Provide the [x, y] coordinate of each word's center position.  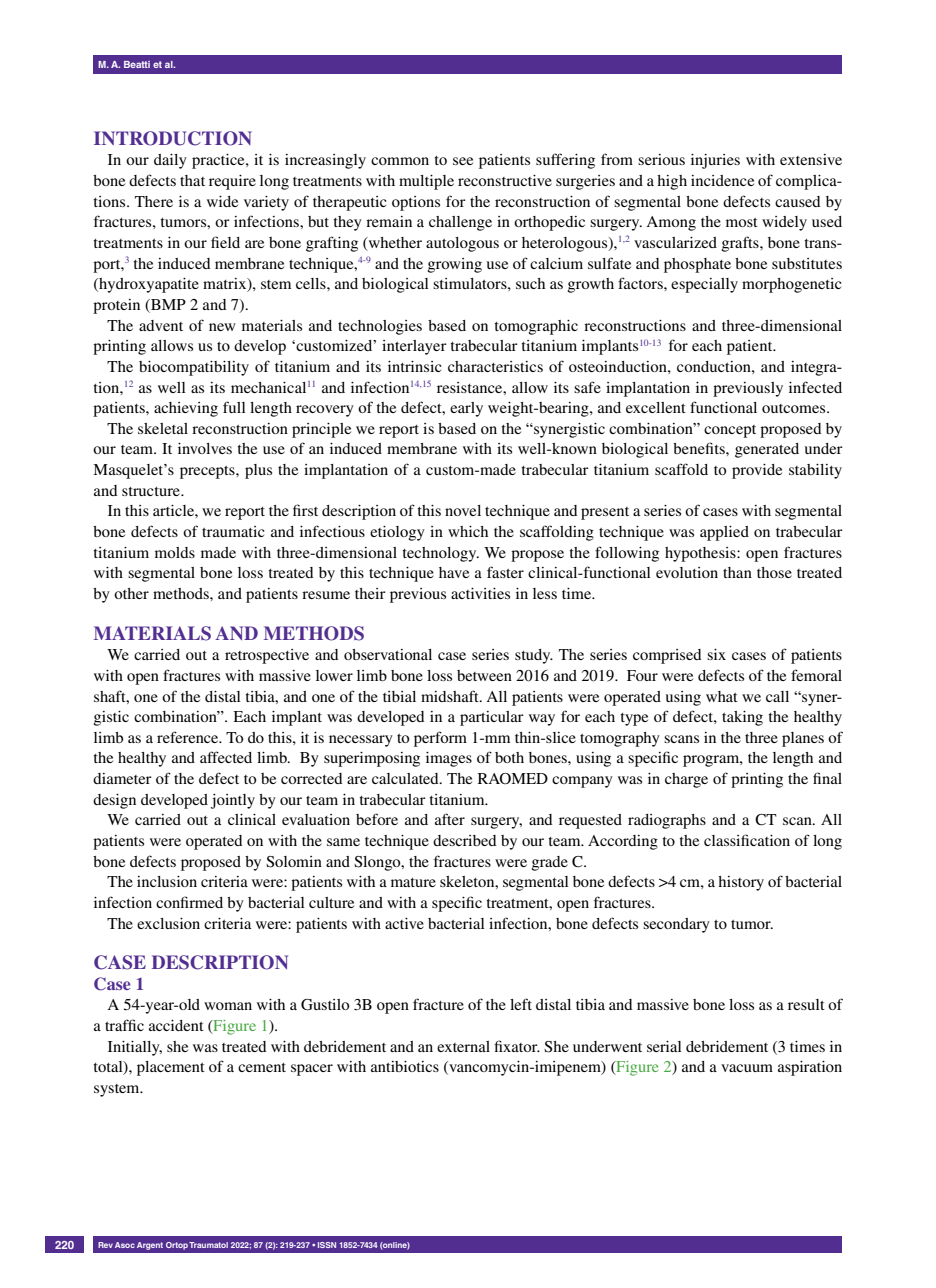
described [465, 840]
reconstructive [505, 180]
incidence [722, 180]
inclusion [167, 881]
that [192, 180]
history [741, 883]
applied [724, 533]
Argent [150, 1246]
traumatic [233, 531]
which [468, 531]
